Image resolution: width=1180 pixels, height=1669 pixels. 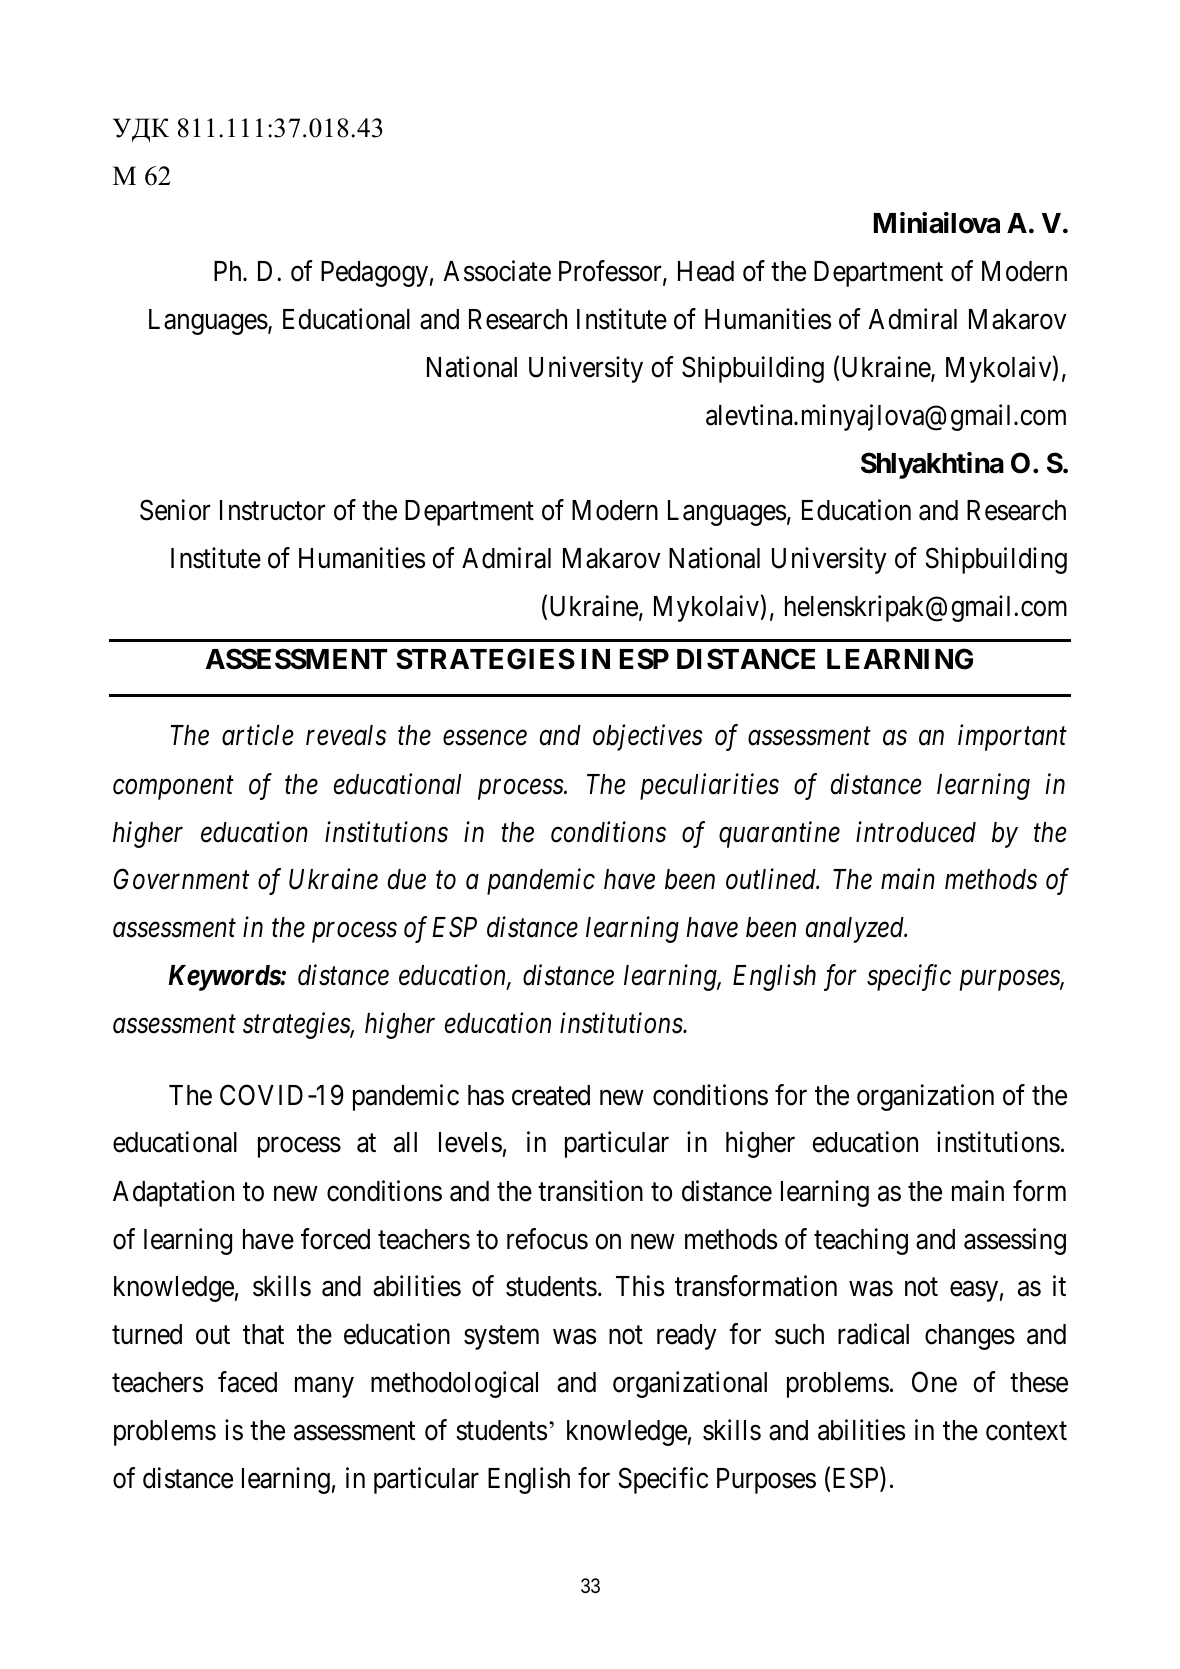 I want to click on objectives, so click(x=647, y=738).
